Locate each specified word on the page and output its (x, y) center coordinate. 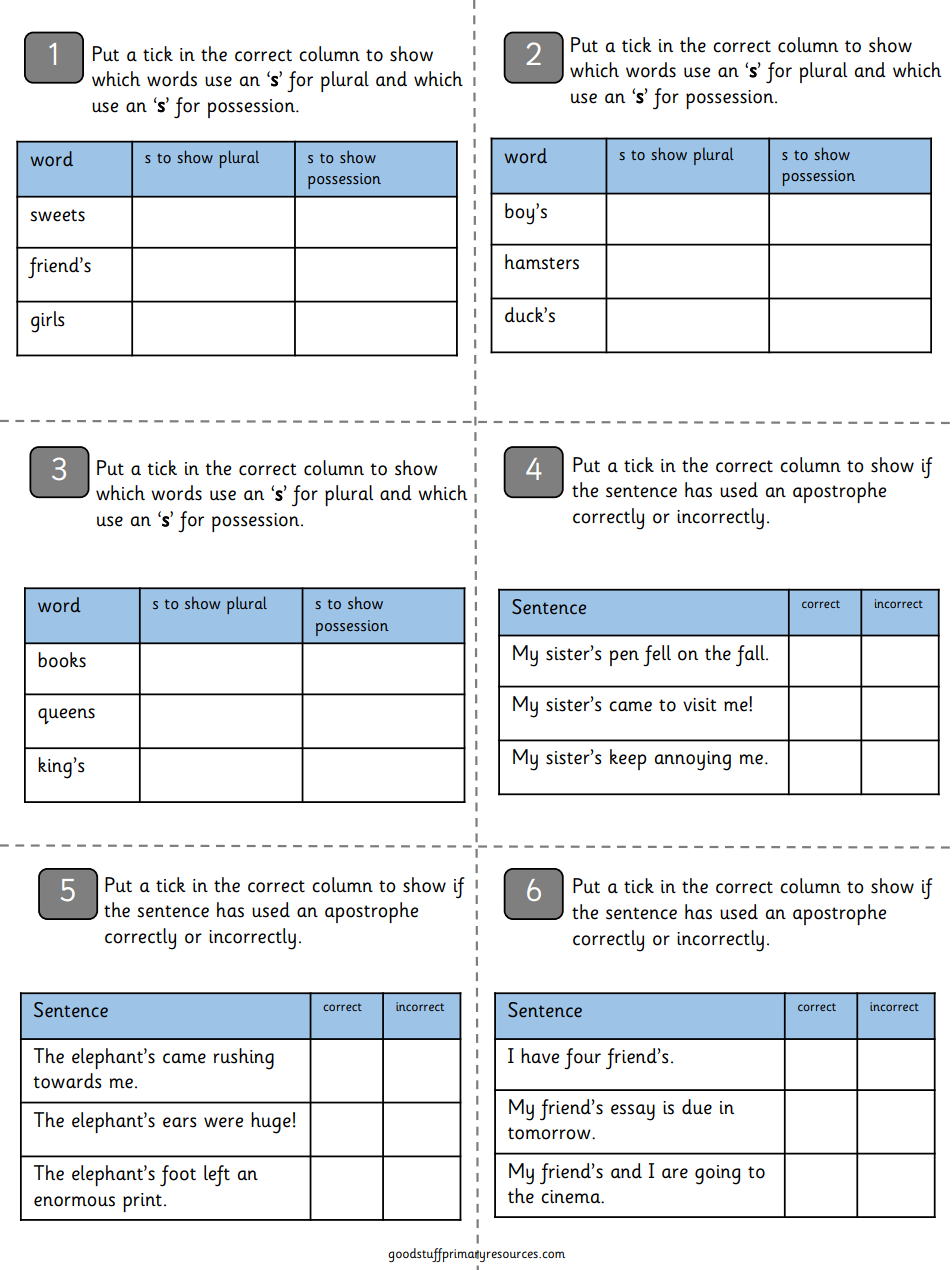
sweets (57, 215)
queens (66, 716)
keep (628, 759)
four (582, 1059)
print (142, 1202)
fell (657, 656)
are (675, 1173)
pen (624, 658)
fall (751, 655)
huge (271, 1123)
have (540, 1056)
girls (48, 322)
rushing (244, 1059)
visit (699, 705)
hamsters (542, 262)
